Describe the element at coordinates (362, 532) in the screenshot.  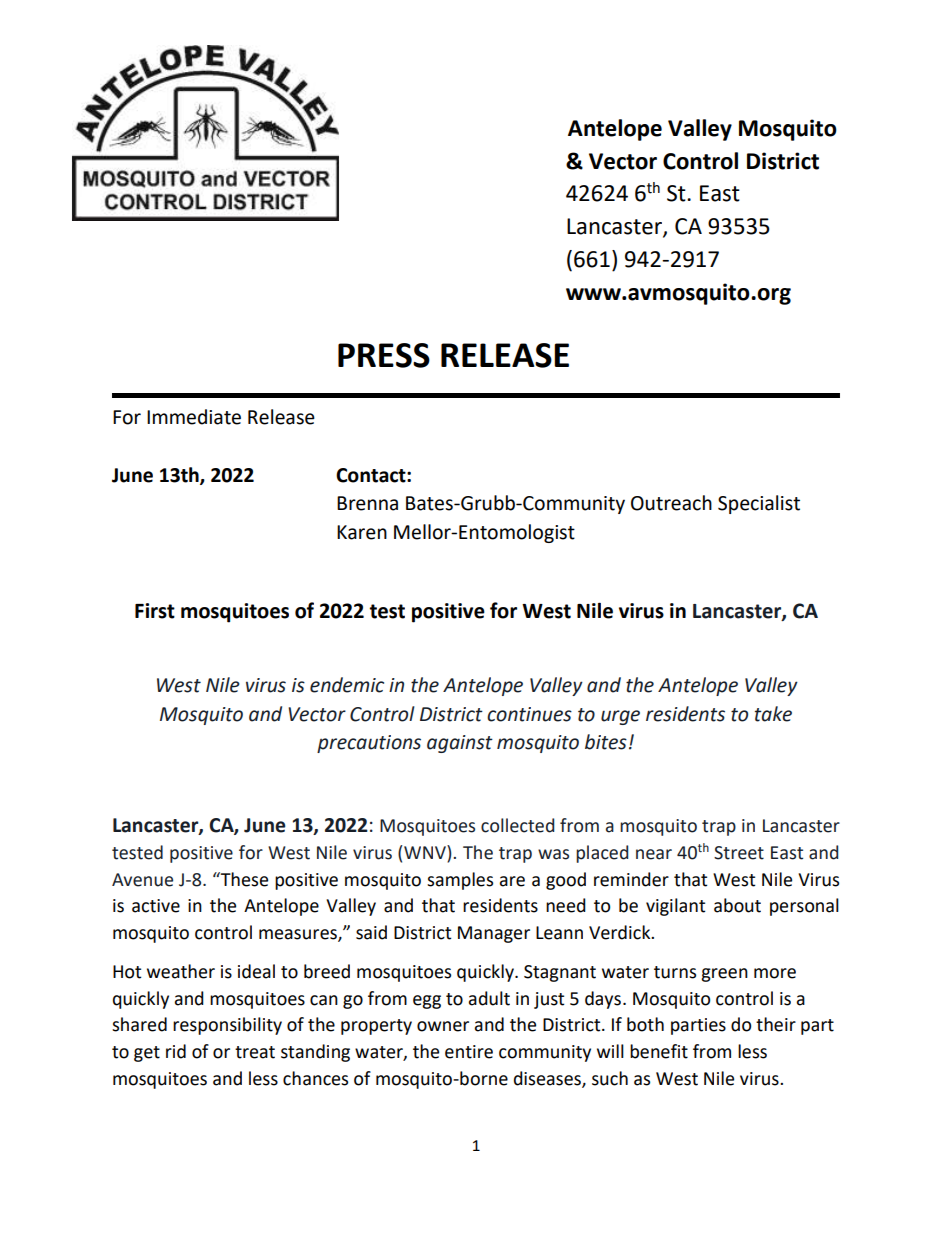
I see `Karen` at that location.
